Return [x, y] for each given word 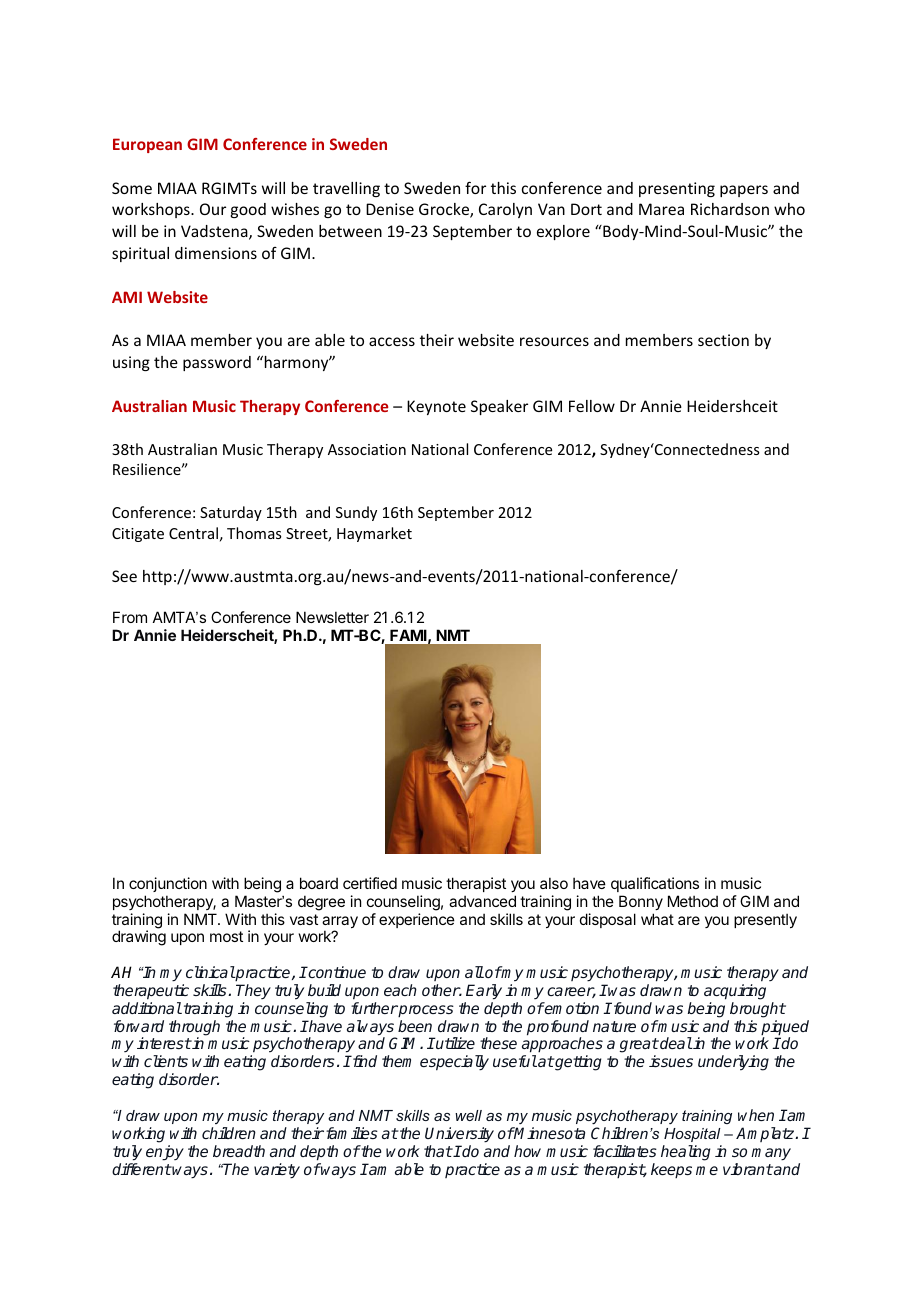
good [248, 210]
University [459, 1135]
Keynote [436, 407]
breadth [239, 1151]
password [217, 363]
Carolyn [505, 210]
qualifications [655, 884]
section [723, 340]
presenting [677, 189]
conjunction [168, 884]
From [130, 617]
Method [693, 901]
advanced [482, 901]
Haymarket [374, 534]
